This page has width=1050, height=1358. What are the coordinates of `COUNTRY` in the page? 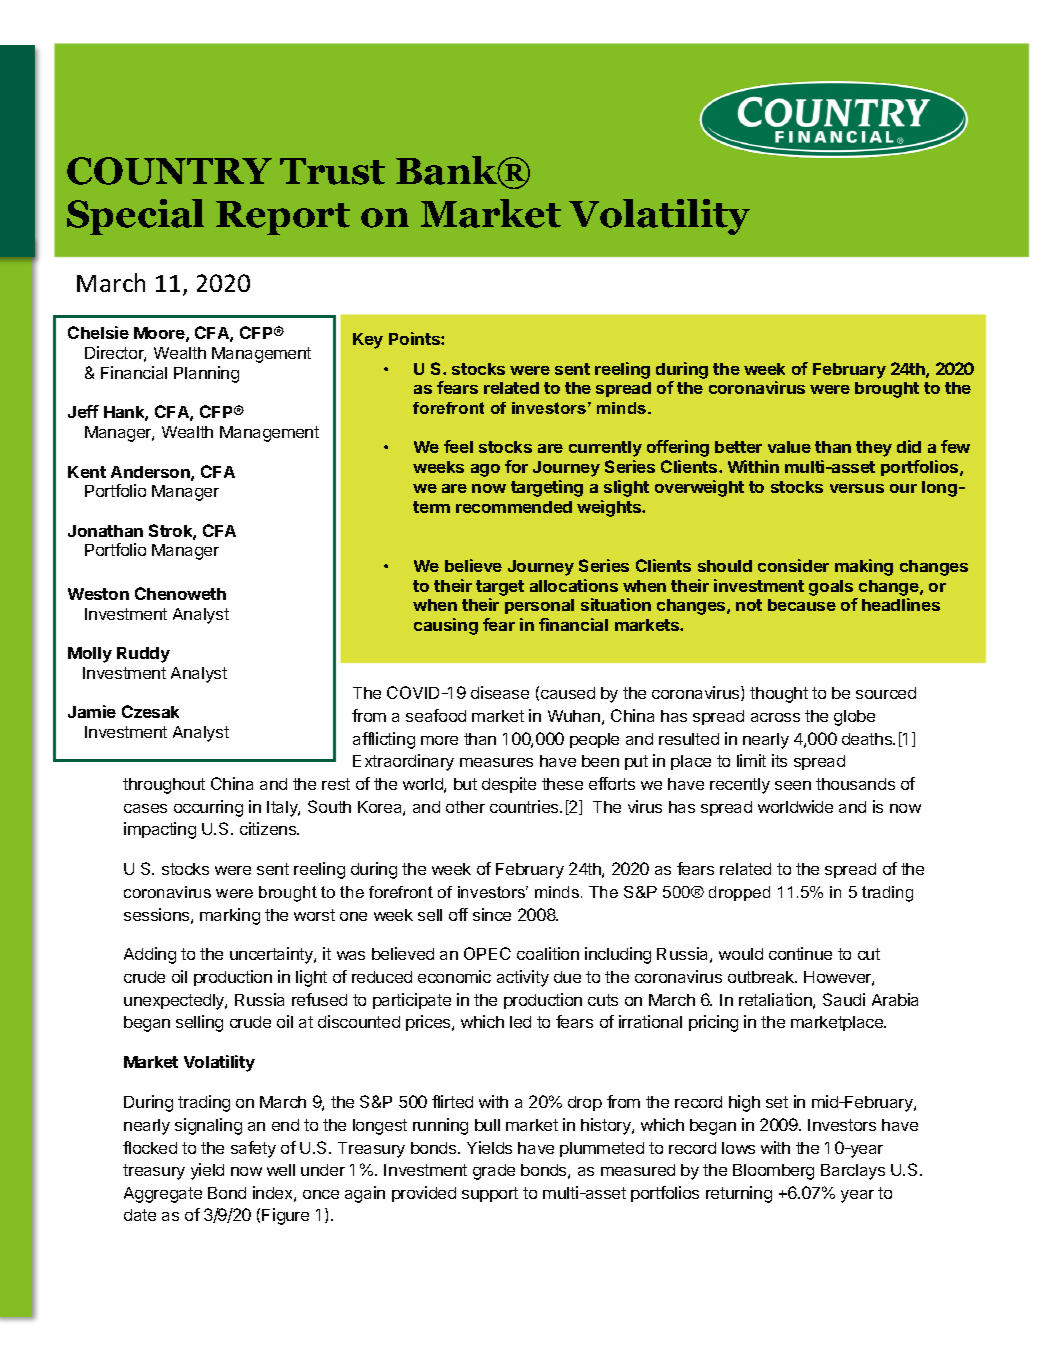 It's located at (169, 171).
